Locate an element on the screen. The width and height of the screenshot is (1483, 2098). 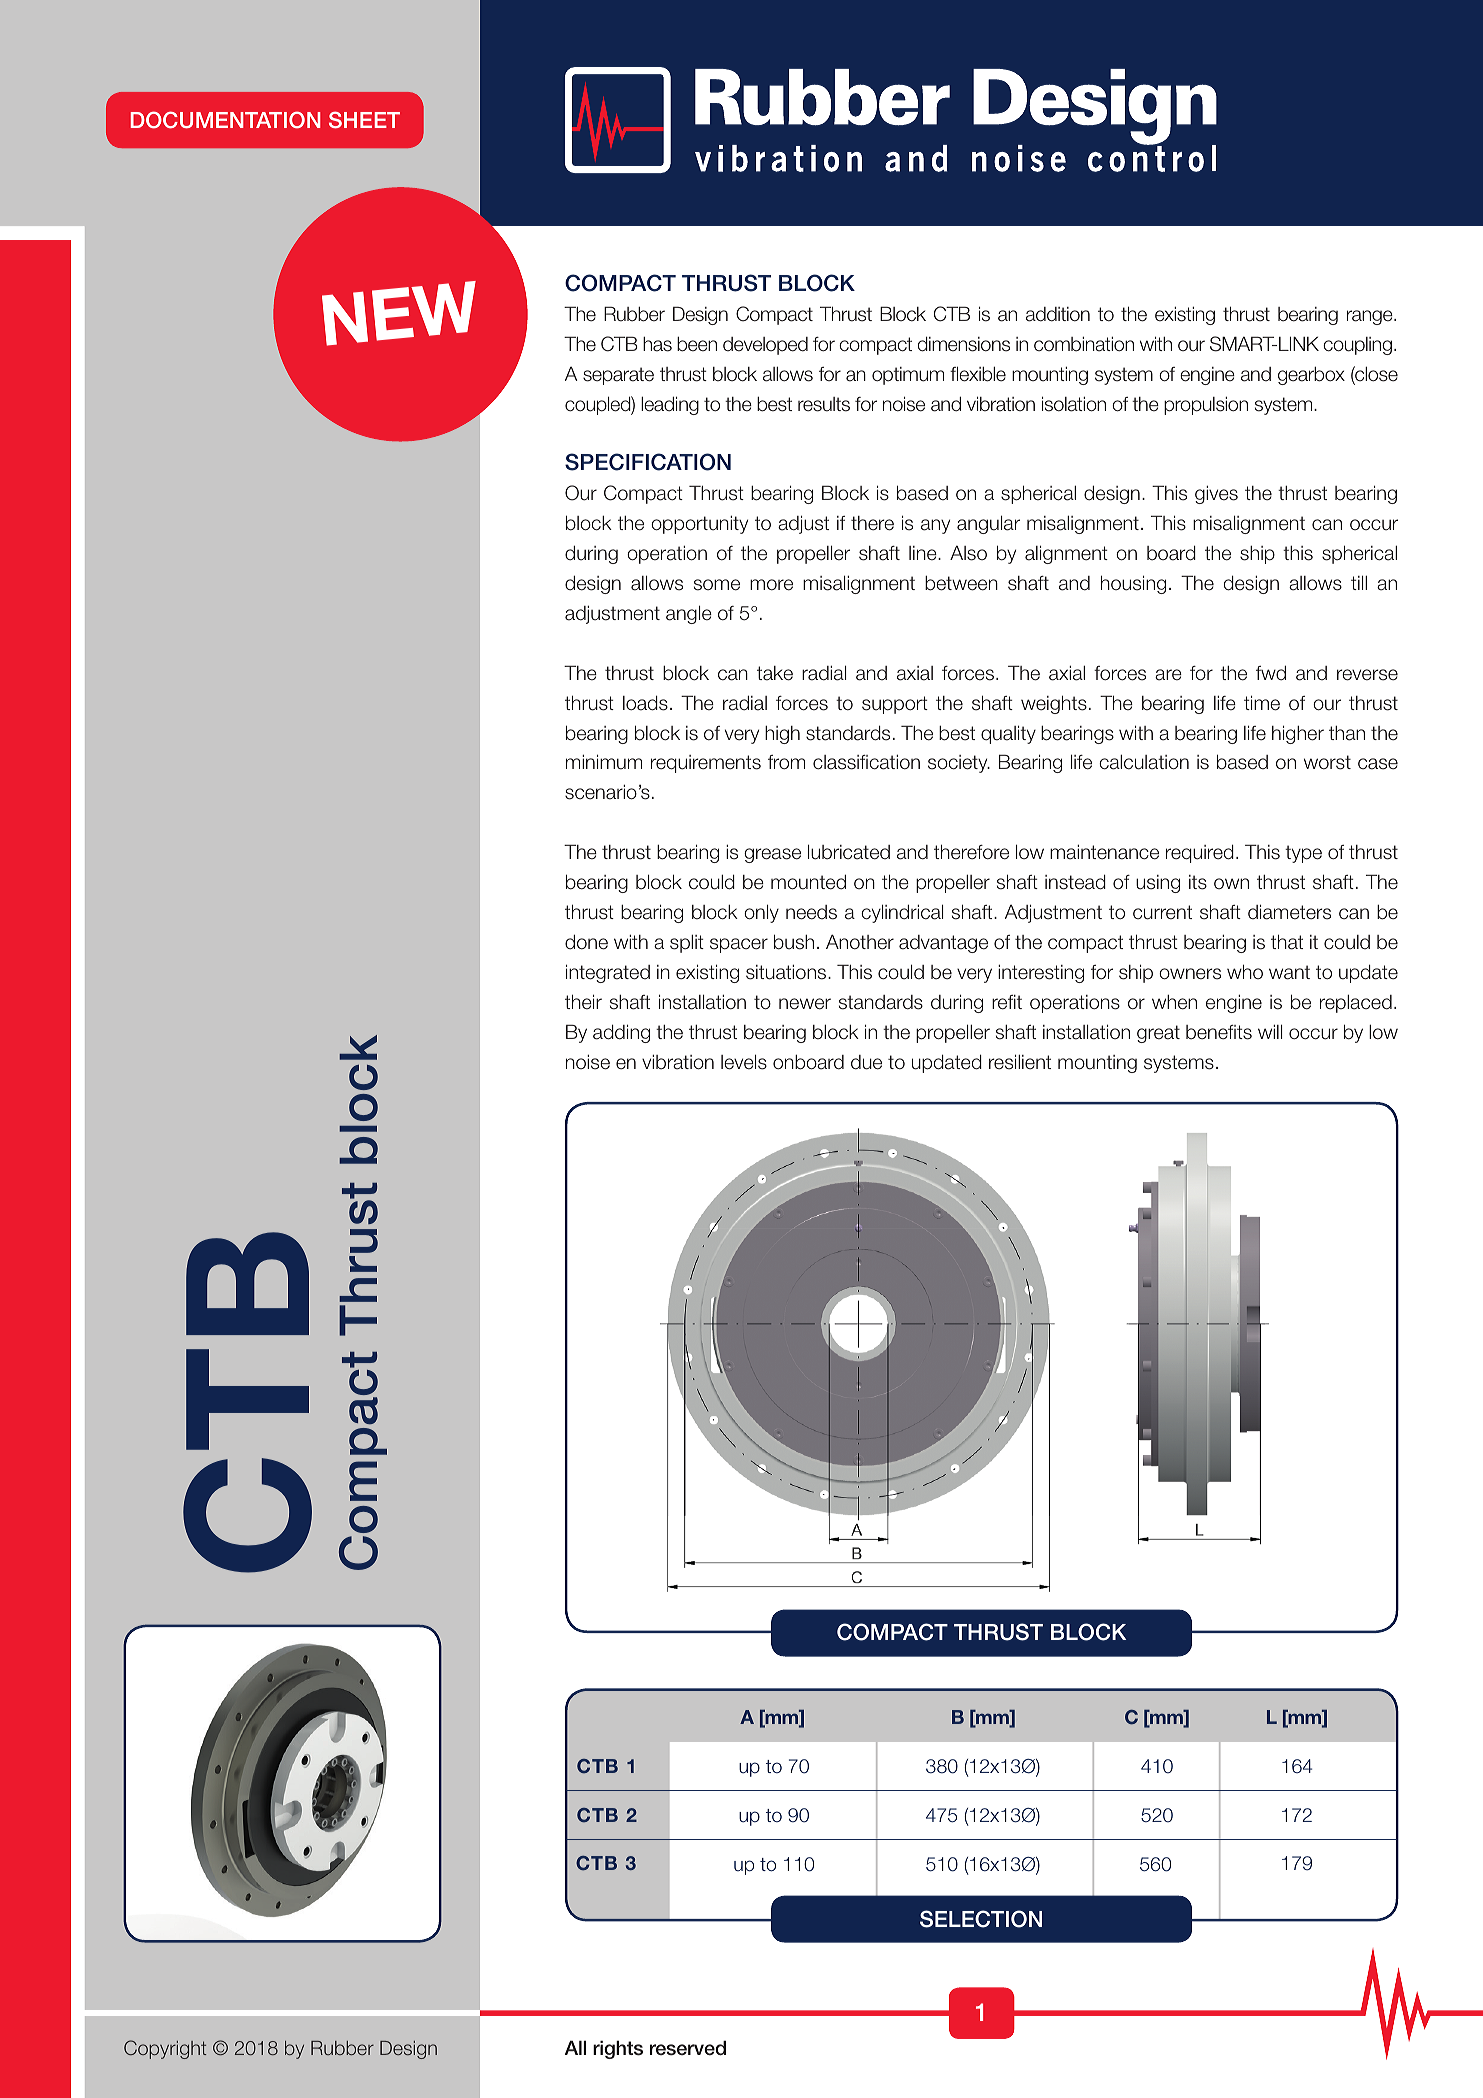
Copyright is located at coordinates (165, 2049).
